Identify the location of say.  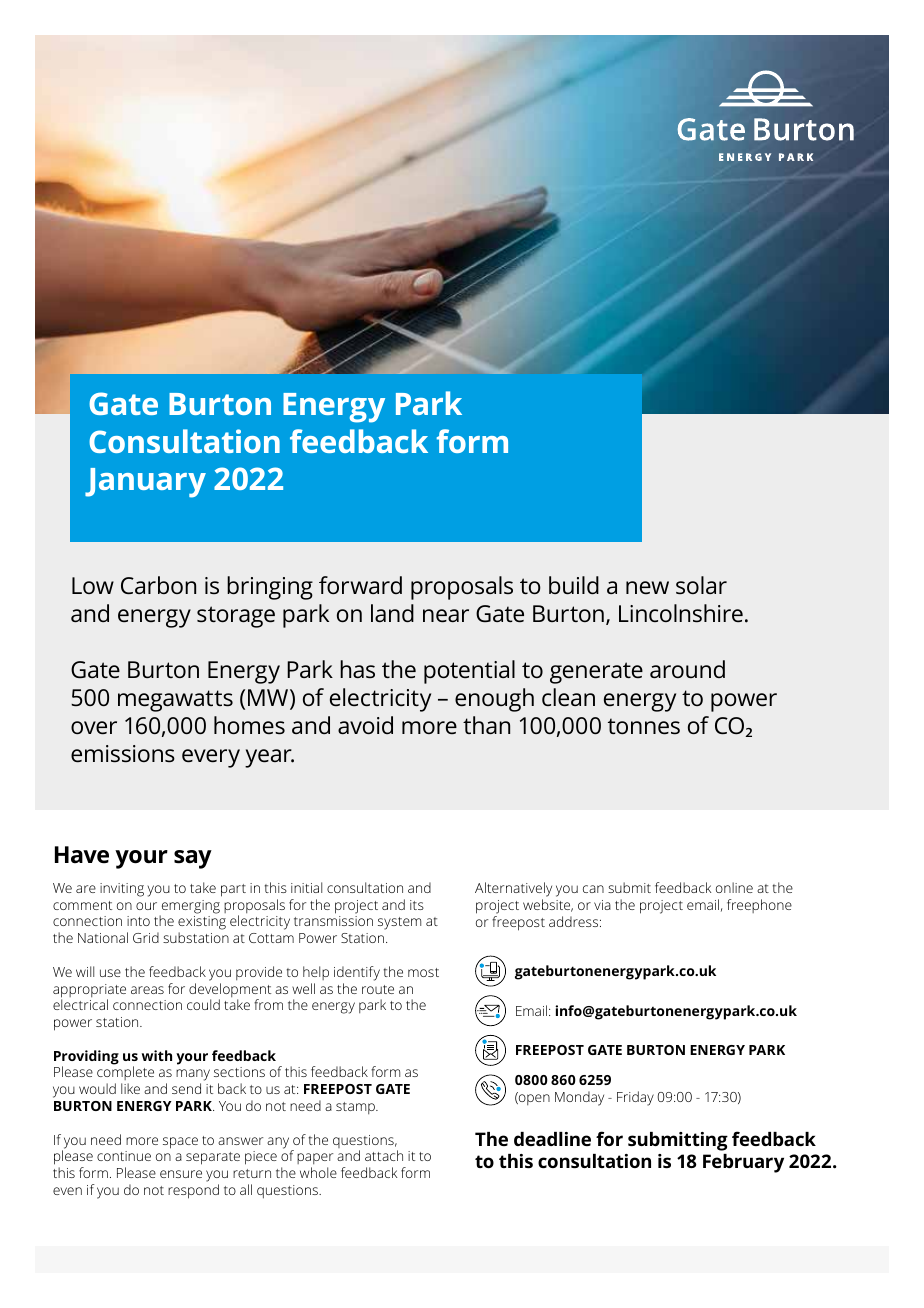
(193, 859).
